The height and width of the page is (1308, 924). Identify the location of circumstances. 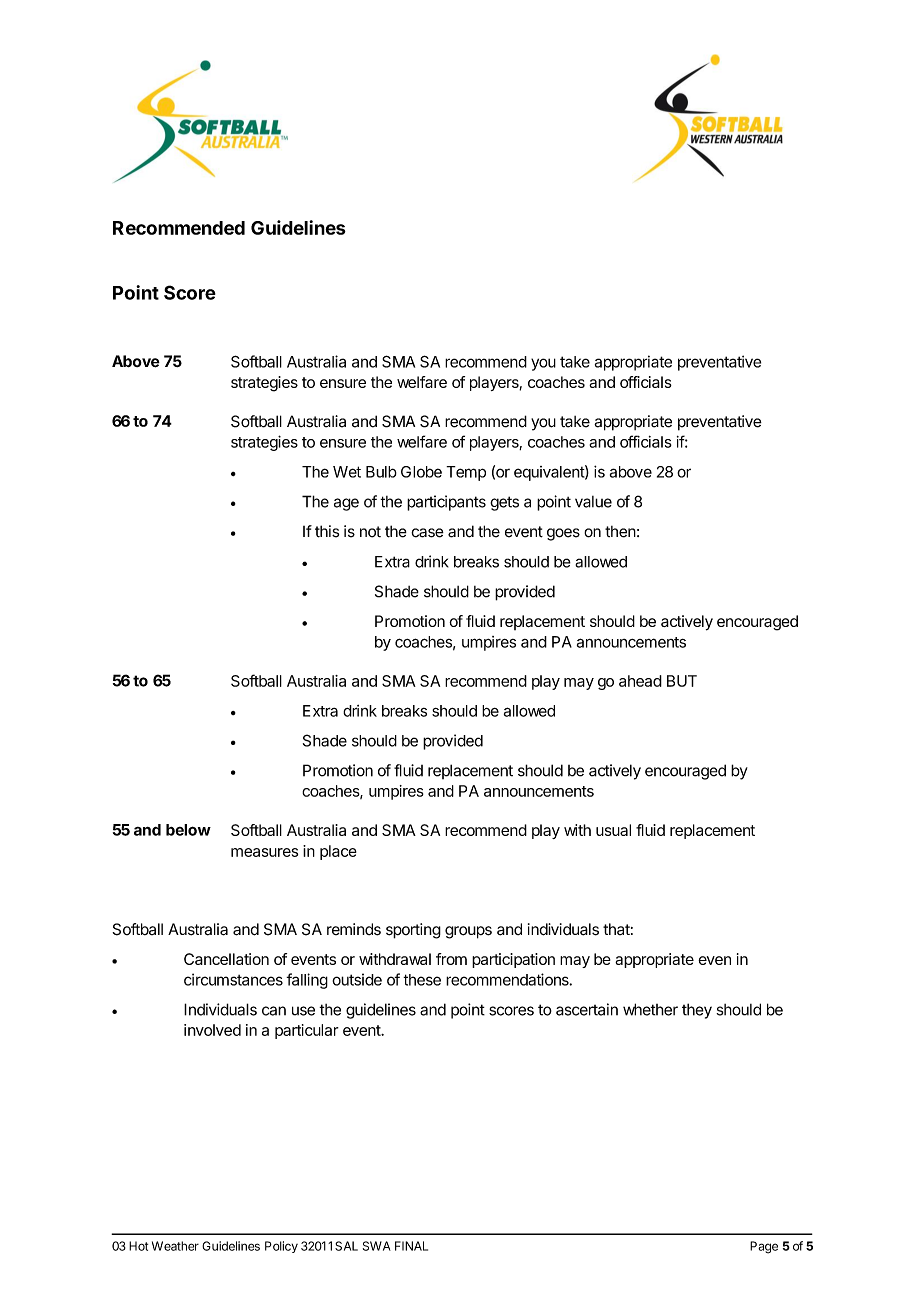
(233, 979).
